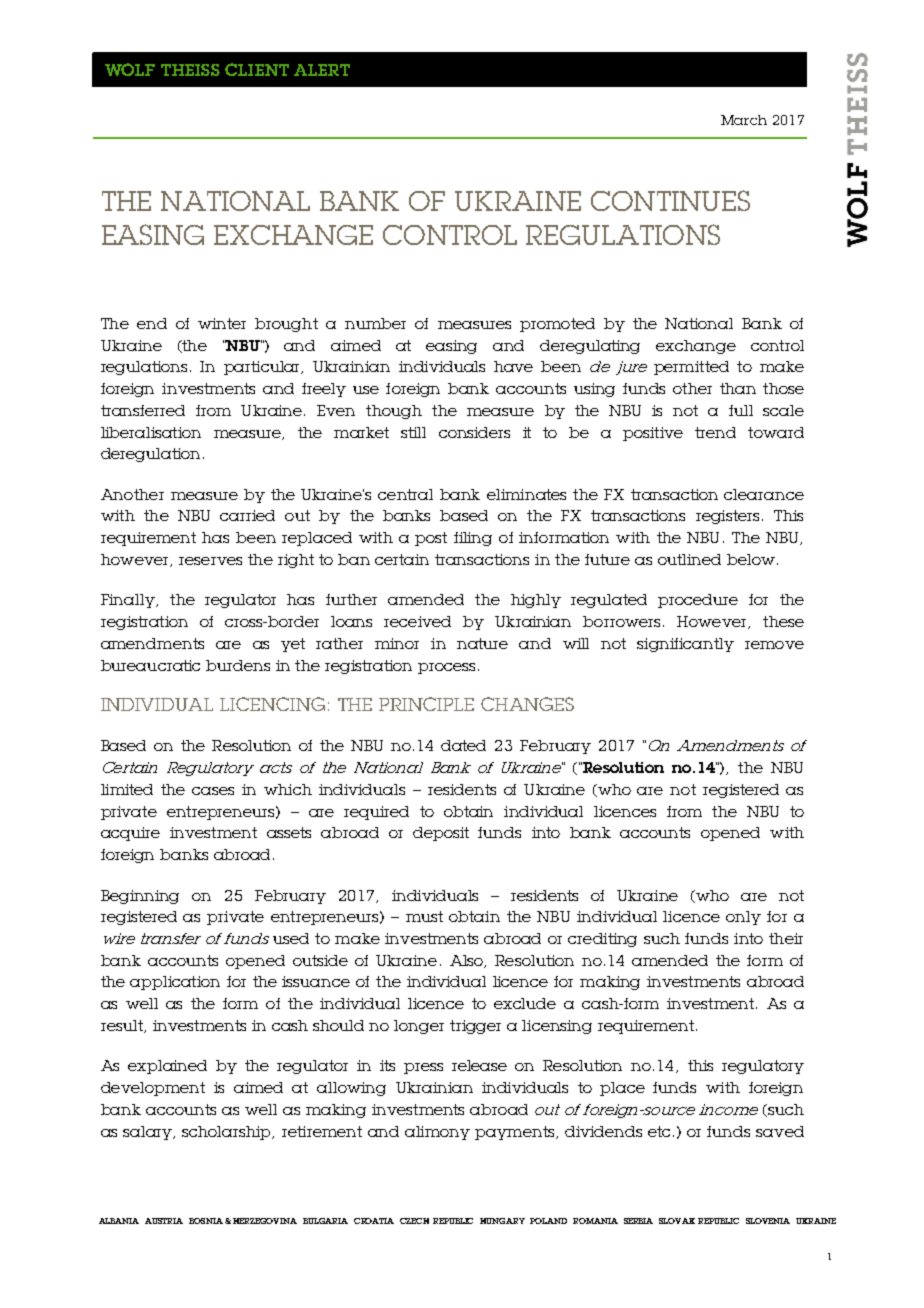 The height and width of the screenshot is (1308, 924). Describe the element at coordinates (238, 665) in the screenshot. I see `burdens` at that location.
